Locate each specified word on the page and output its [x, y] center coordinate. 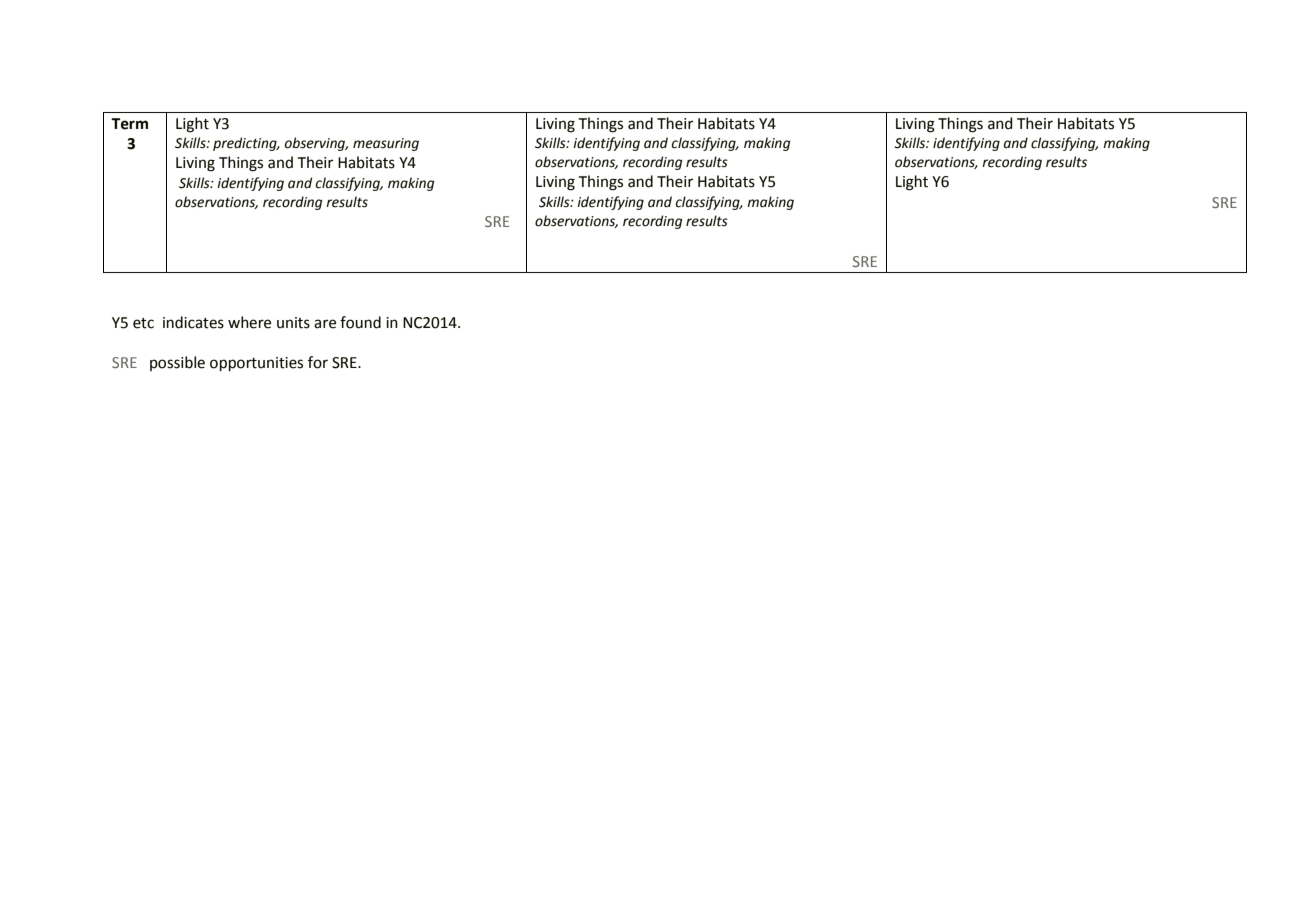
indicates [193, 322]
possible [177, 363]
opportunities [256, 364]
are [325, 324]
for [318, 362]
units [293, 323]
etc [143, 323]
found [360, 322]
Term [129, 124]
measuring [386, 144]
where [249, 322]
